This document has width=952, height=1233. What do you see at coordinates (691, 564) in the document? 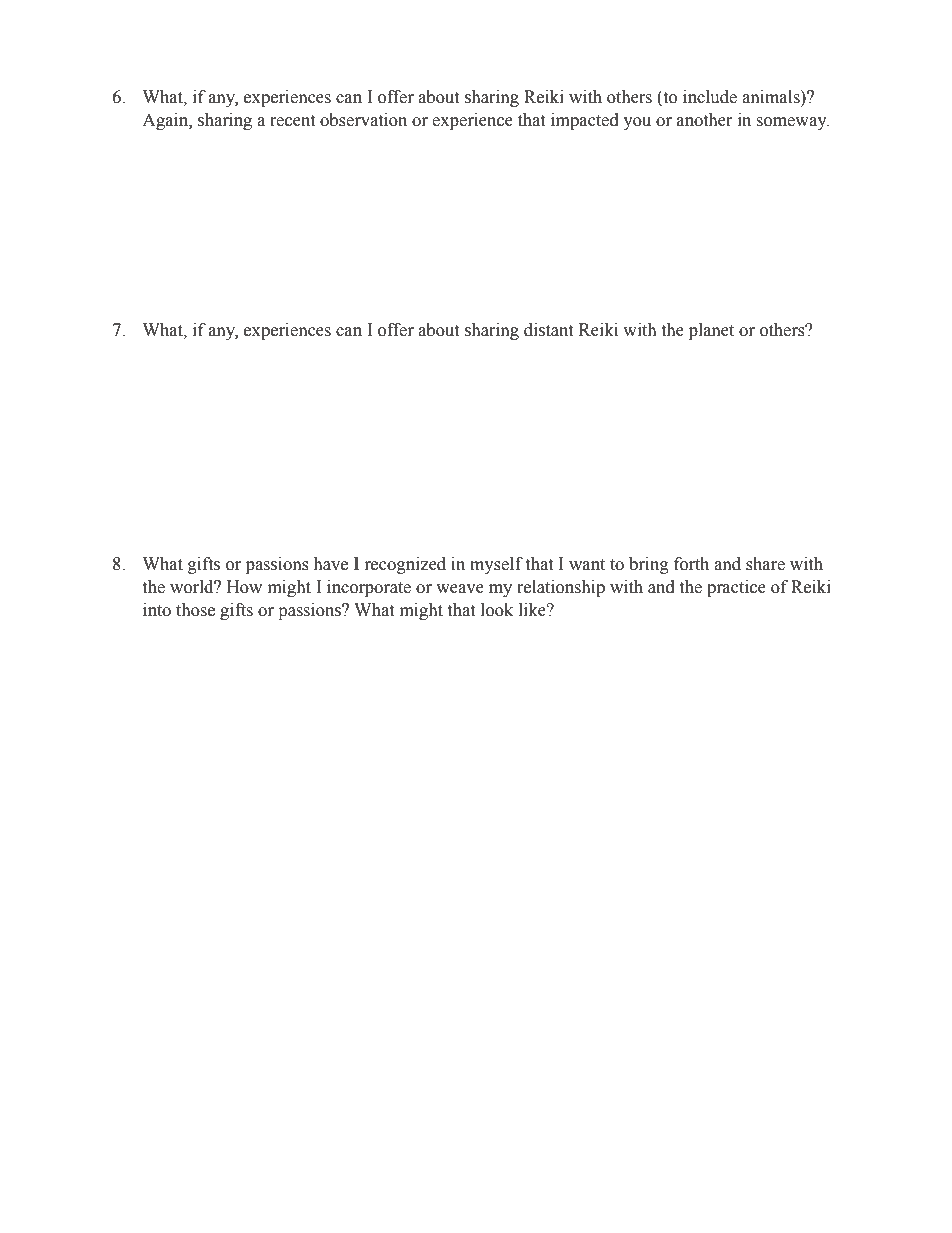
I see `forth` at bounding box center [691, 564].
